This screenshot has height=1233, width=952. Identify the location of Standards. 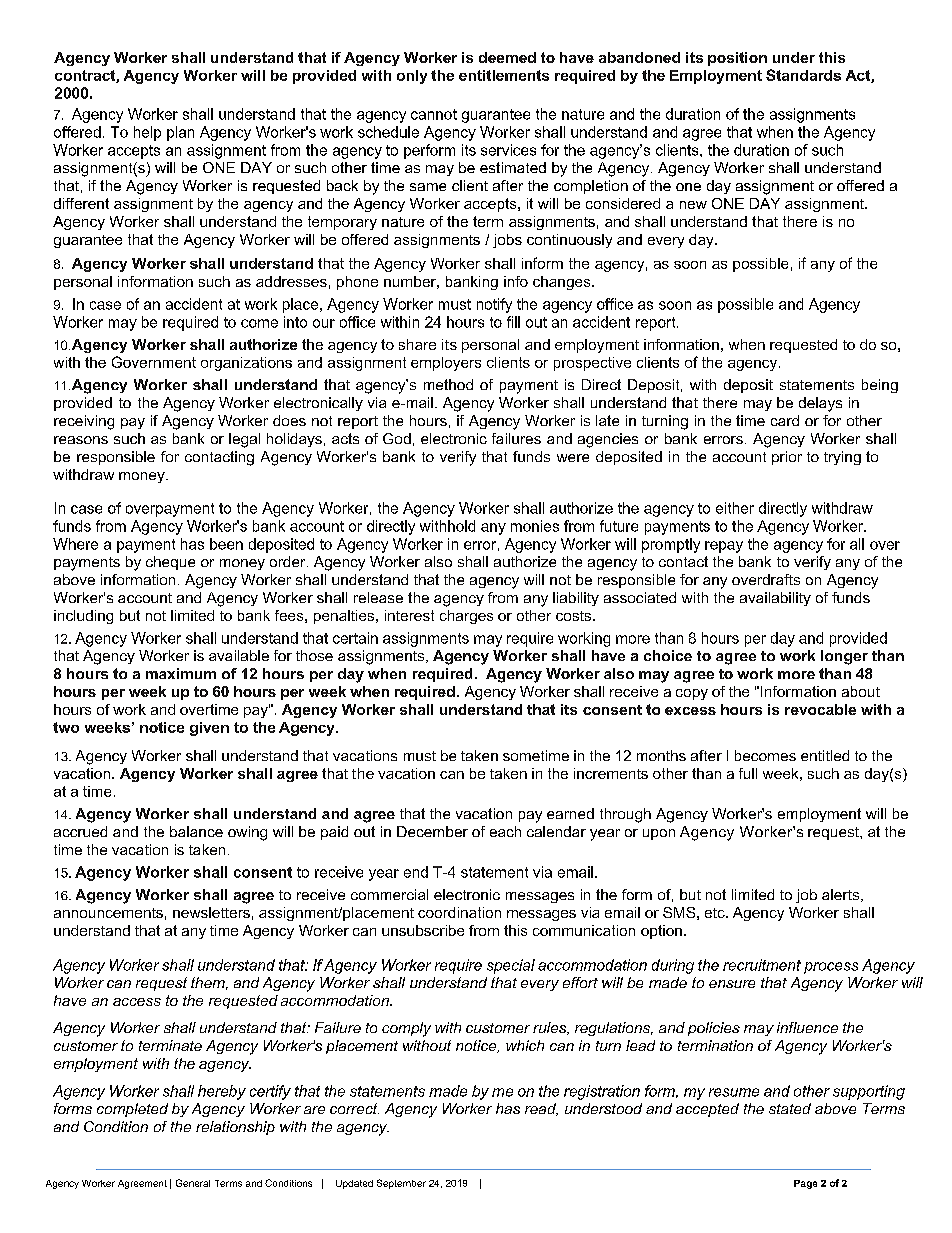
(803, 75).
